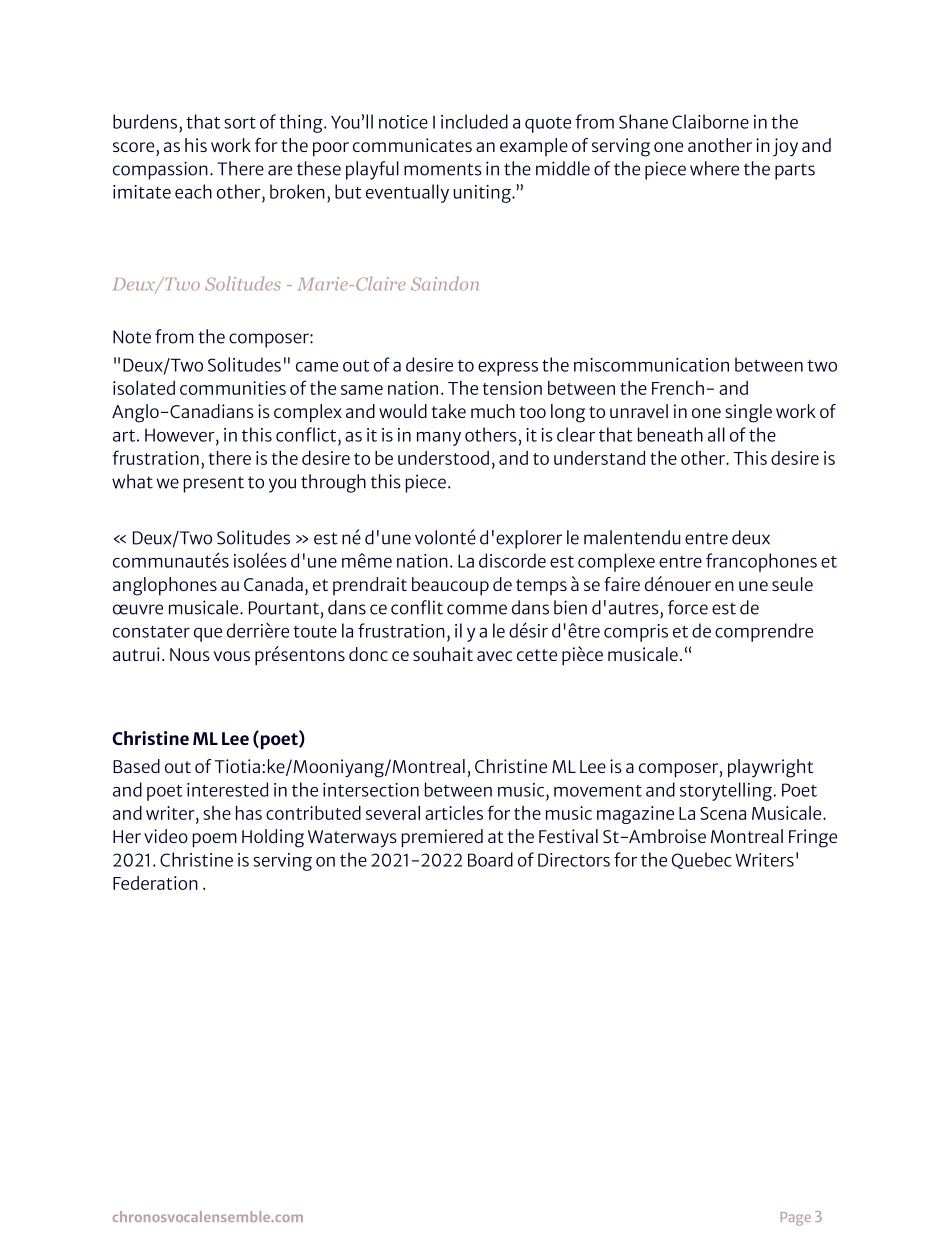 The width and height of the screenshot is (952, 1233). Describe the element at coordinates (214, 484) in the screenshot. I see `present` at that location.
